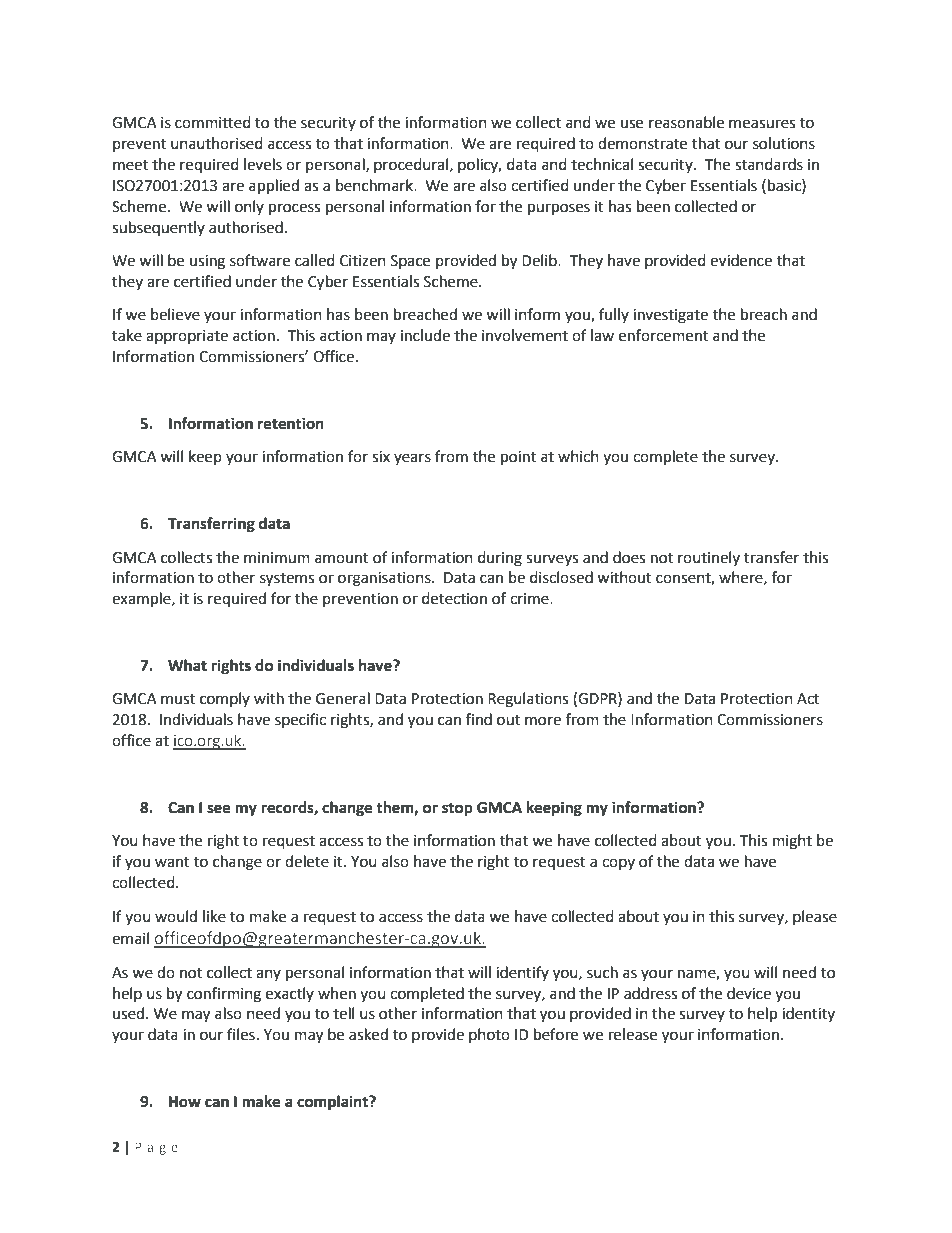  Describe the element at coordinates (185, 1102) in the screenshot. I see `How` at that location.
